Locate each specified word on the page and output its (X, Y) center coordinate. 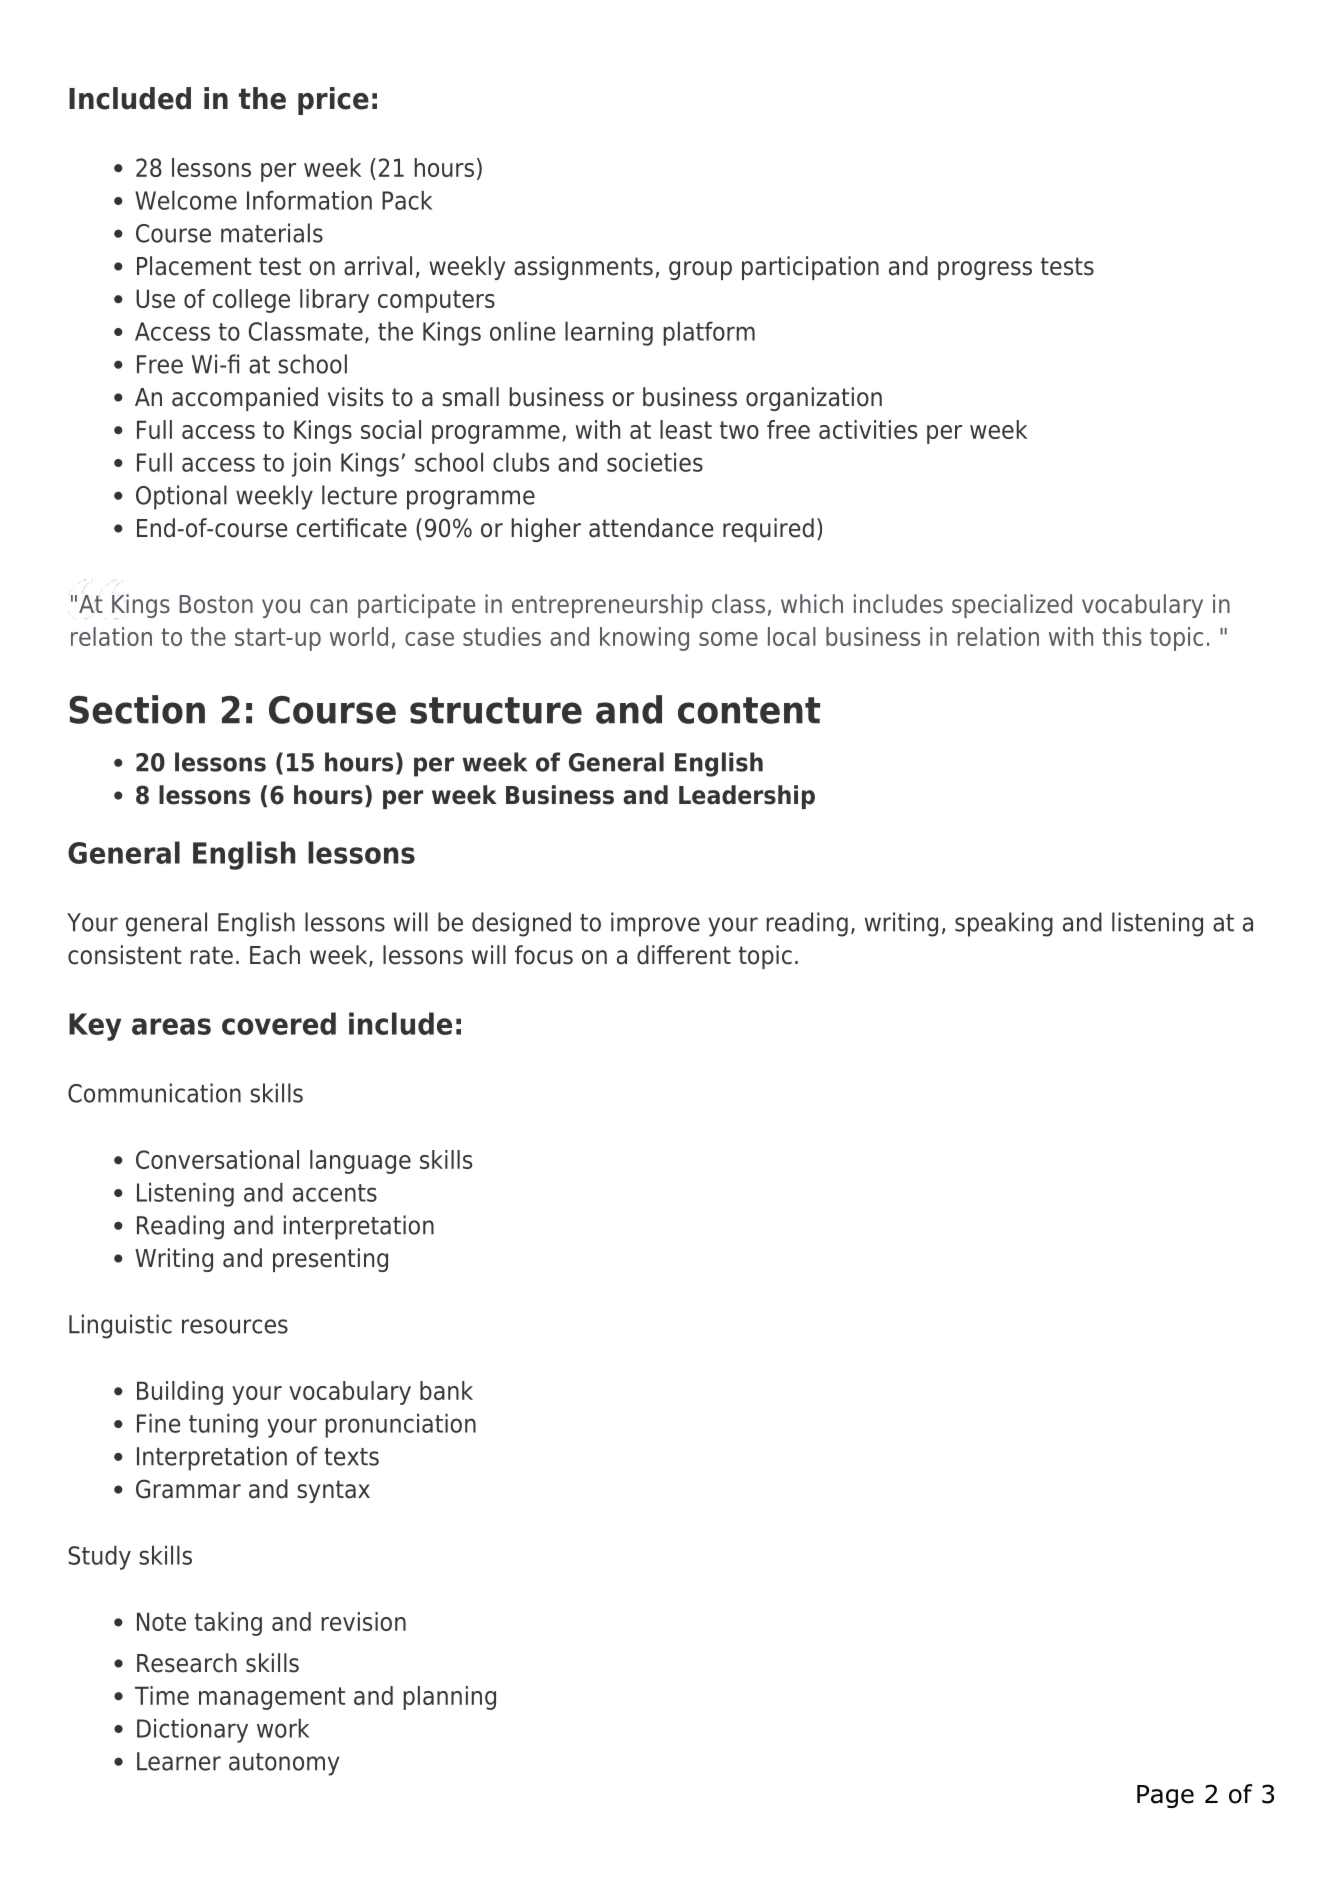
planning (450, 1698)
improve (655, 924)
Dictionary (192, 1730)
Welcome (186, 200)
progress (985, 270)
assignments (583, 268)
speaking (1004, 924)
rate (212, 955)
